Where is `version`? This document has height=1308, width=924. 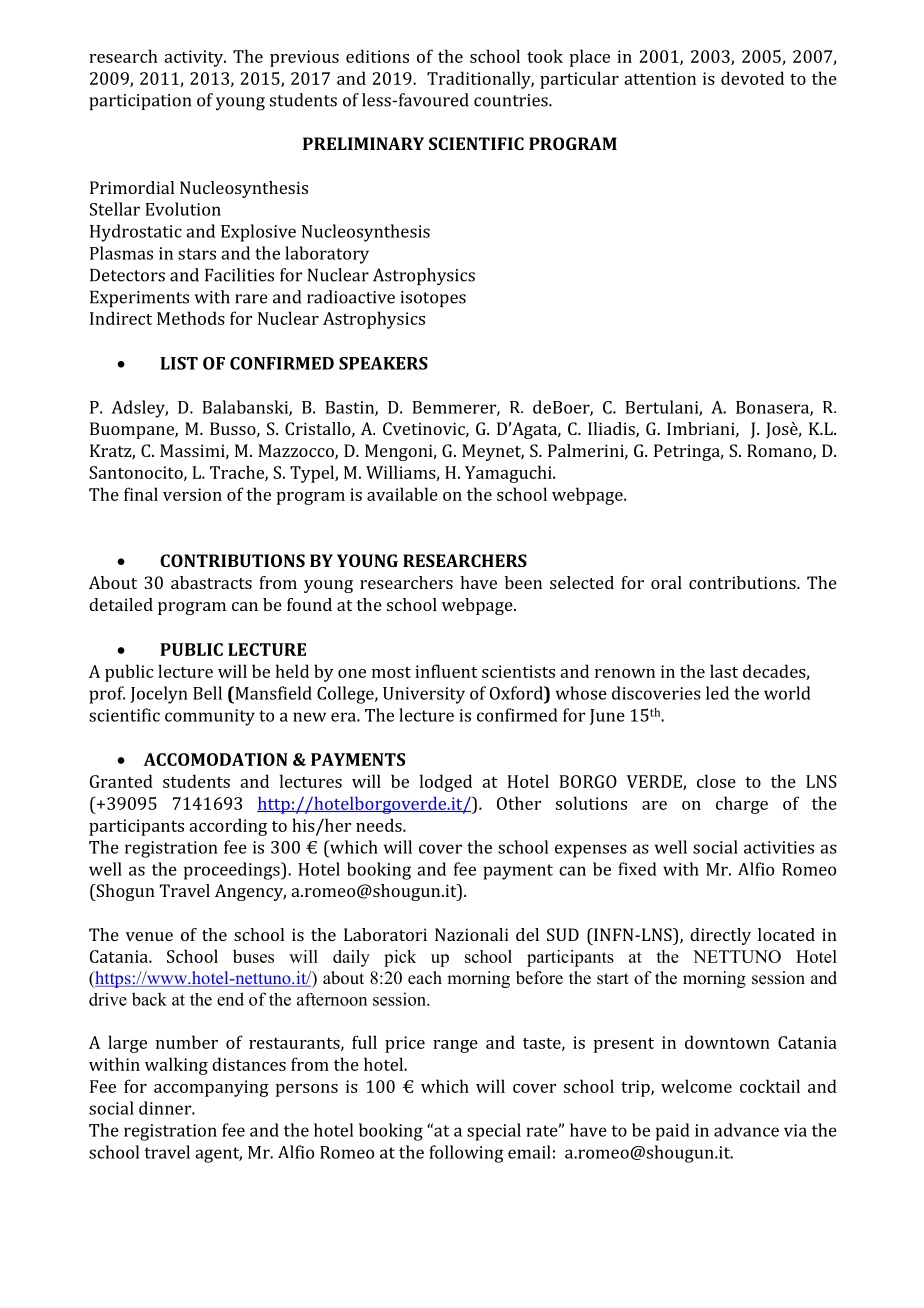
version is located at coordinates (192, 494).
